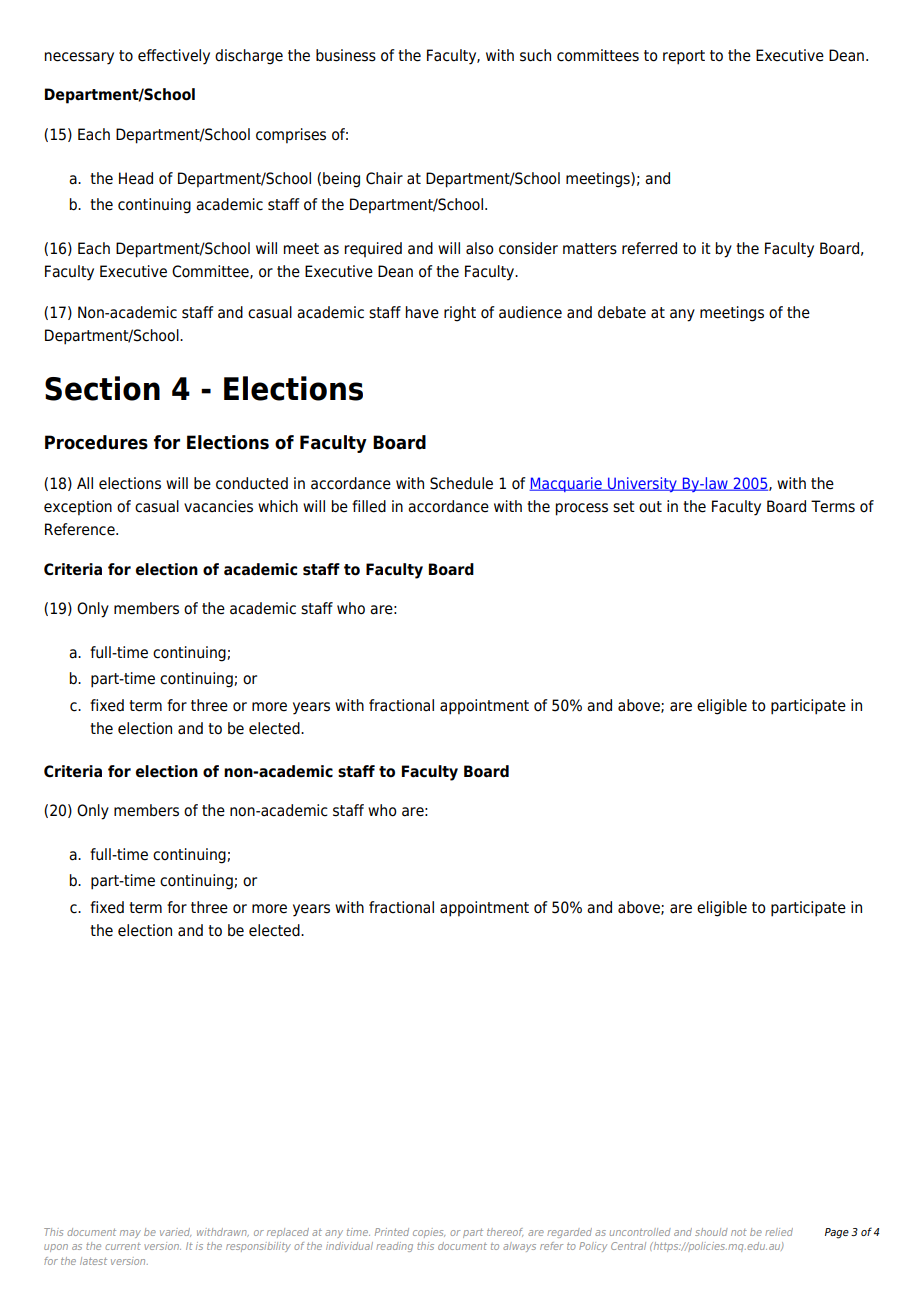  What do you see at coordinates (174, 57) in the document?
I see `effectively` at bounding box center [174, 57].
